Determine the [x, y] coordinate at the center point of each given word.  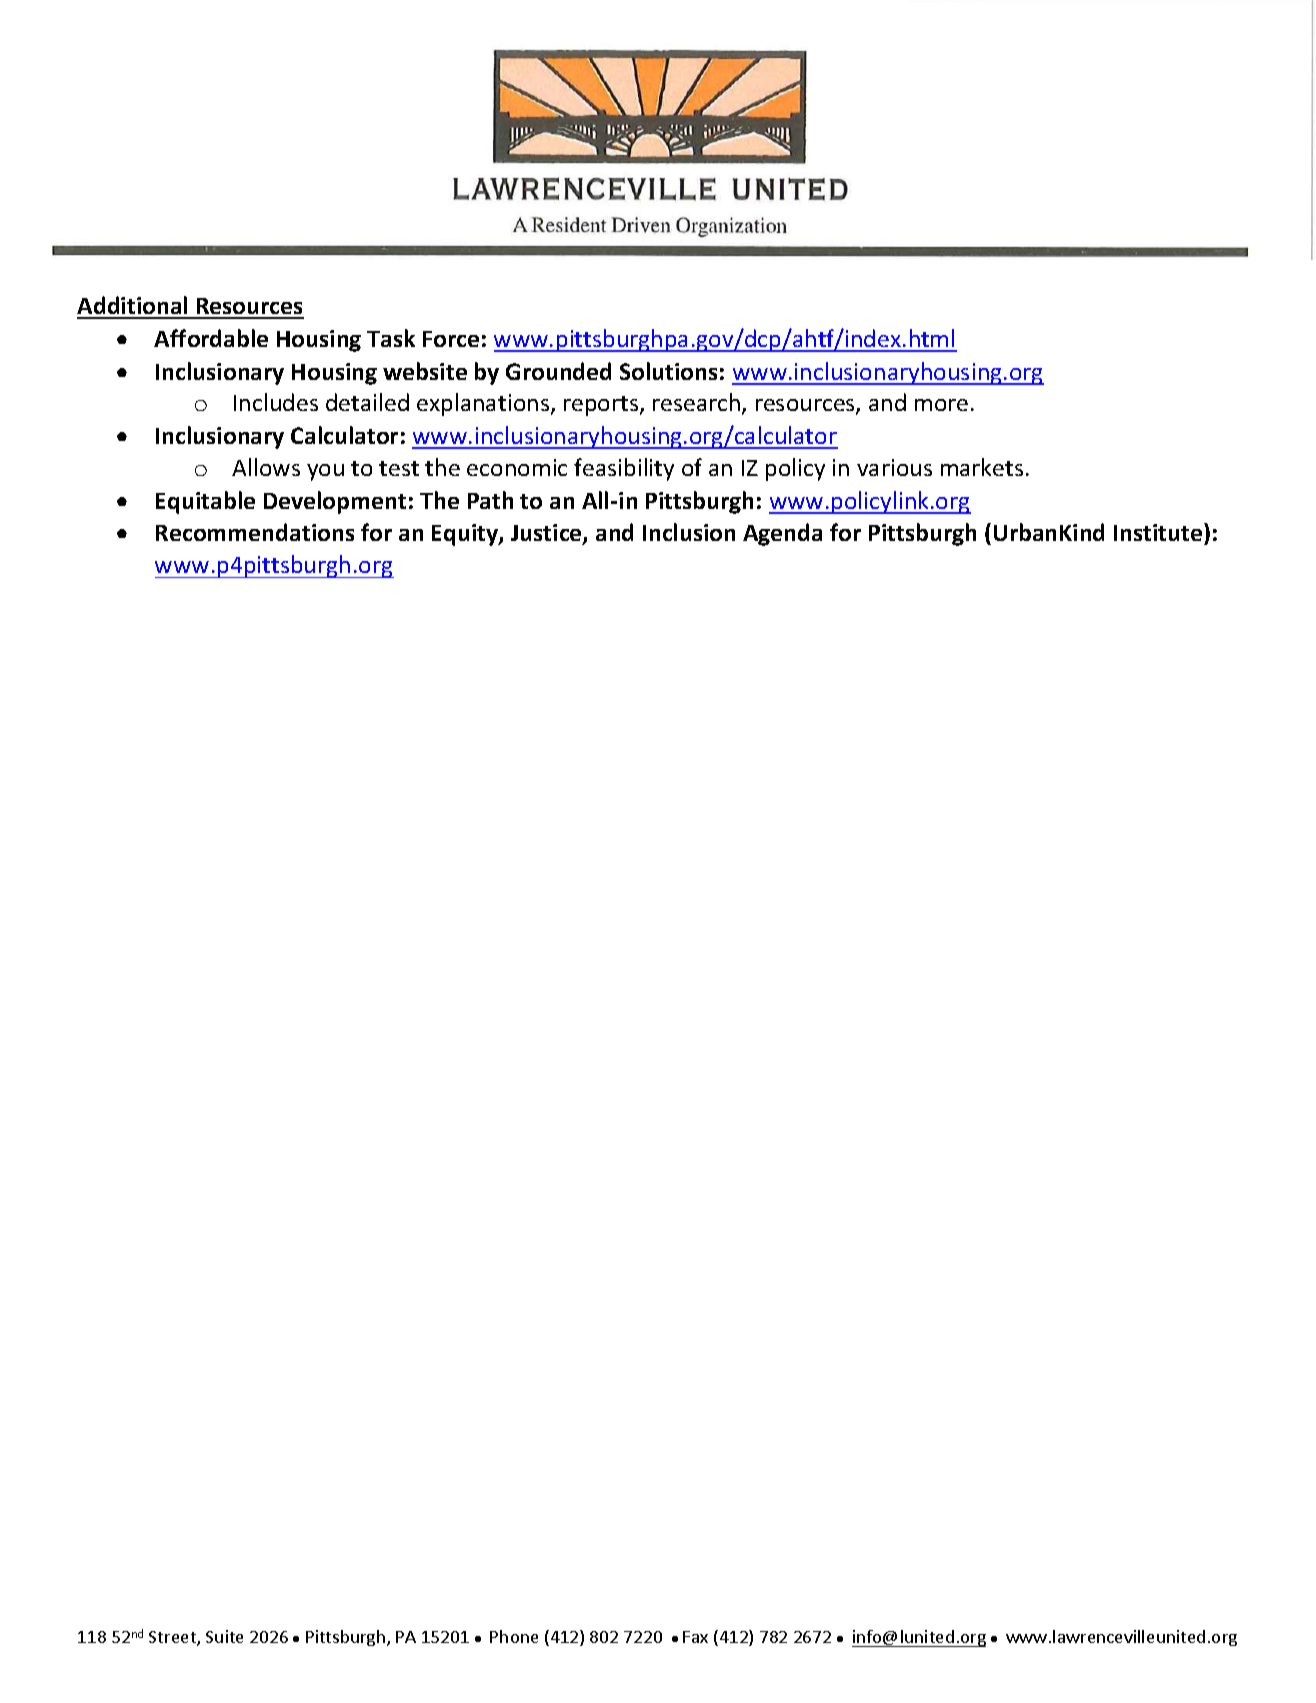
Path [490, 500]
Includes [276, 402]
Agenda [782, 534]
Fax [695, 1637]
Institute [1159, 534]
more [941, 405]
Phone [514, 1636]
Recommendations [255, 532]
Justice [547, 534]
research [696, 402]
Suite [224, 1636]
